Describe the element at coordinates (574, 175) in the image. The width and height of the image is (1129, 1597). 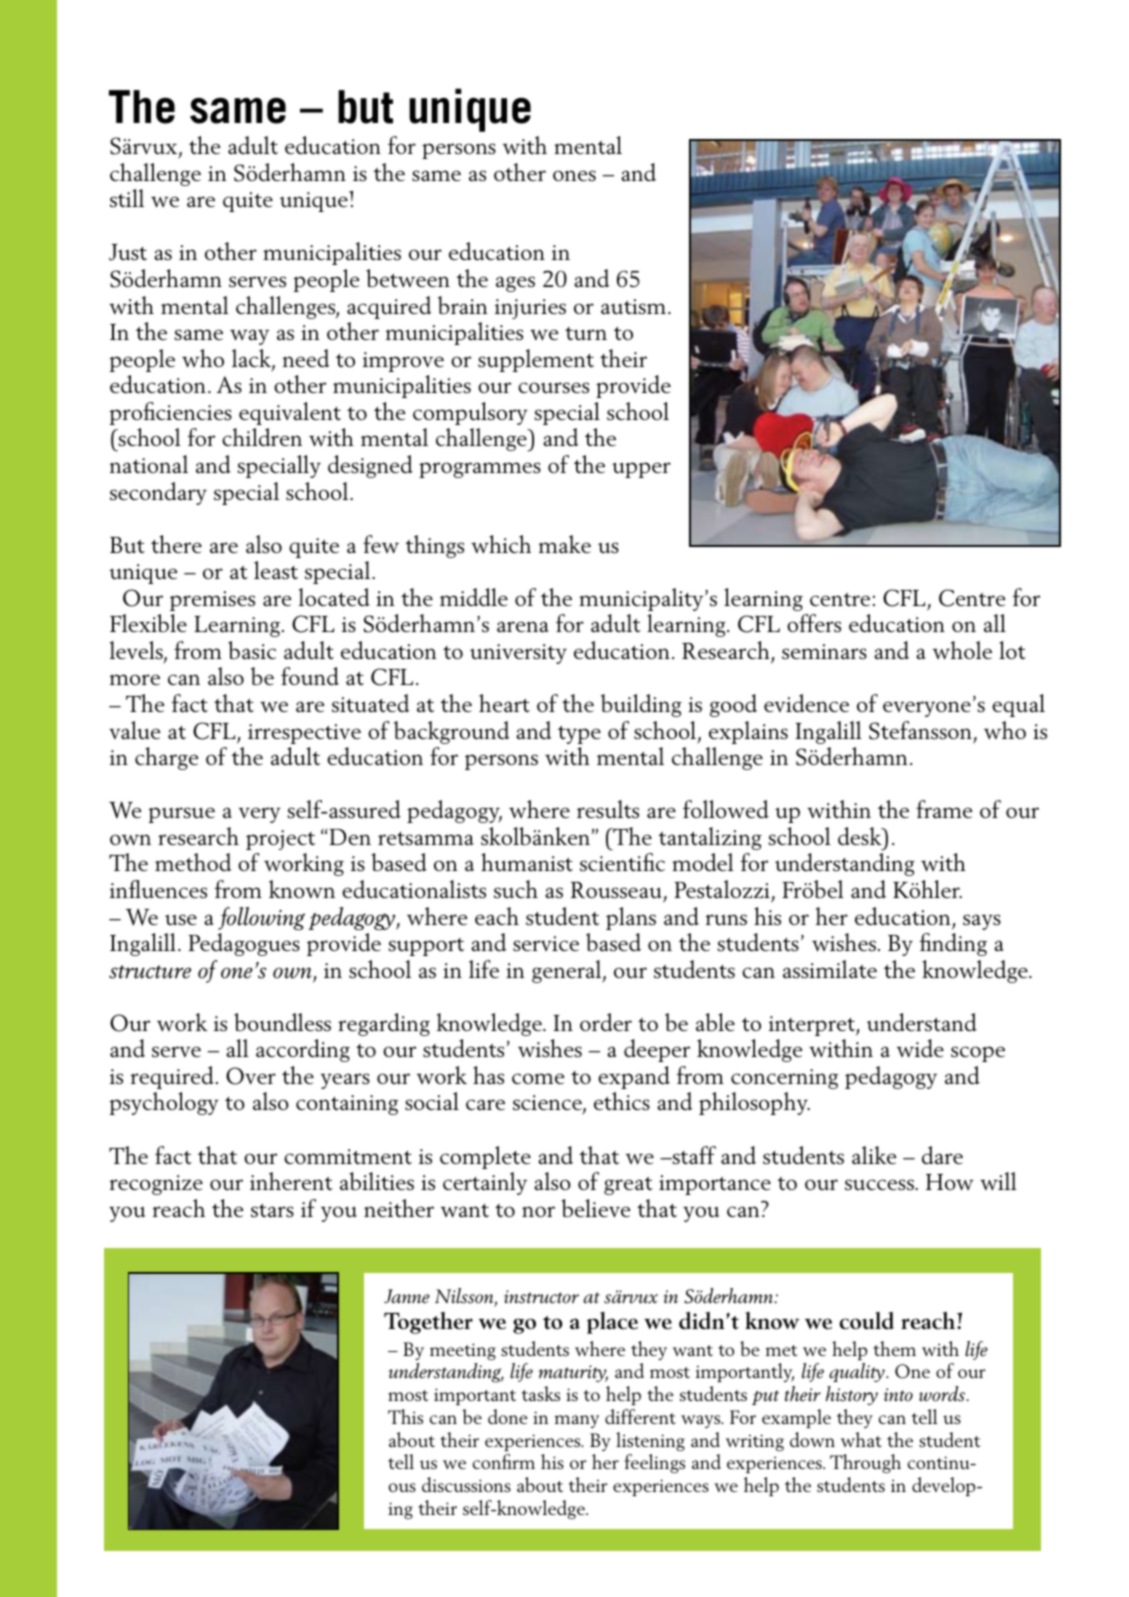
I see `ones` at that location.
